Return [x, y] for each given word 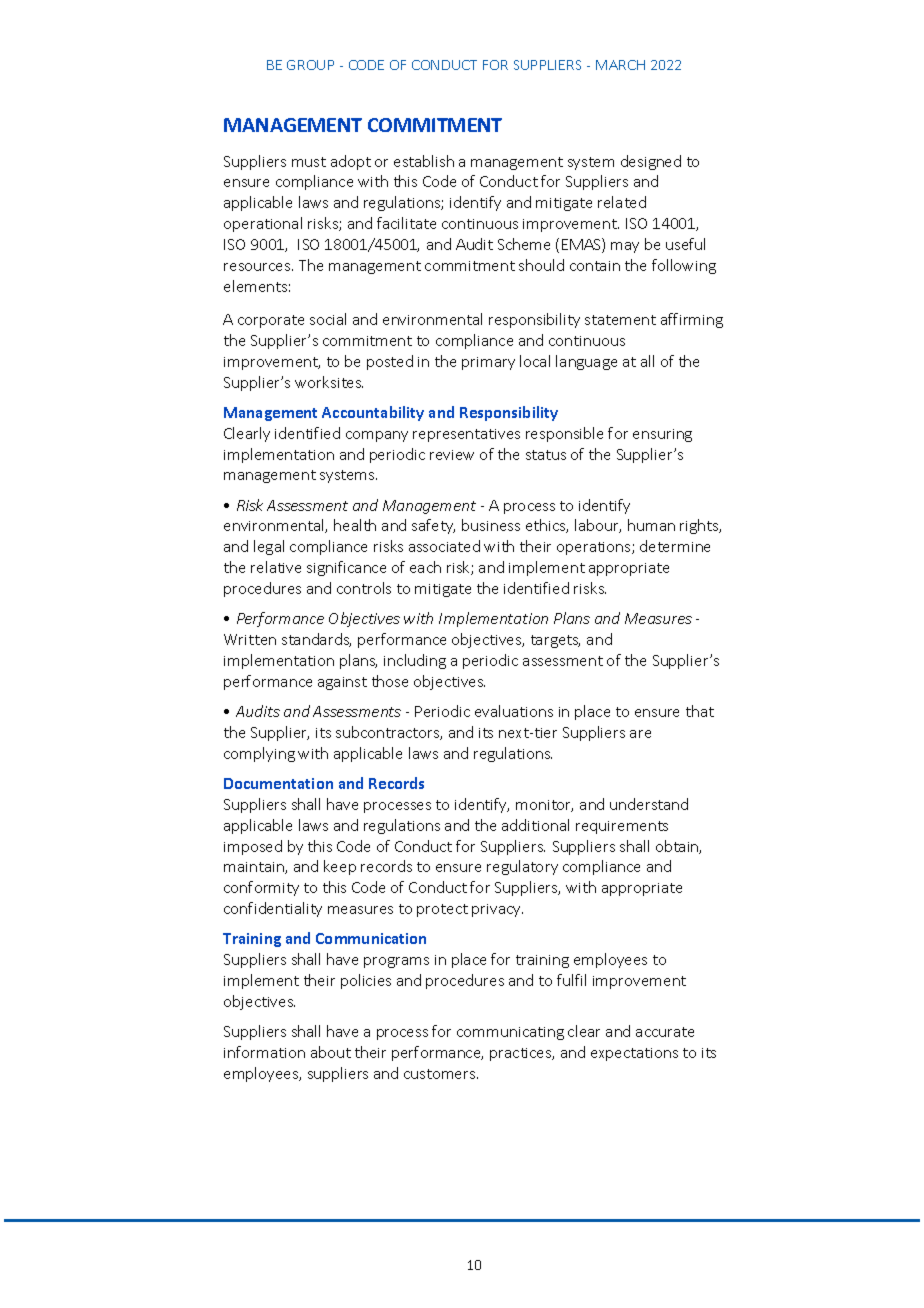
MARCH [620, 65]
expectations [634, 1054]
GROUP [310, 65]
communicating [510, 1033]
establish [424, 161]
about [331, 1052]
